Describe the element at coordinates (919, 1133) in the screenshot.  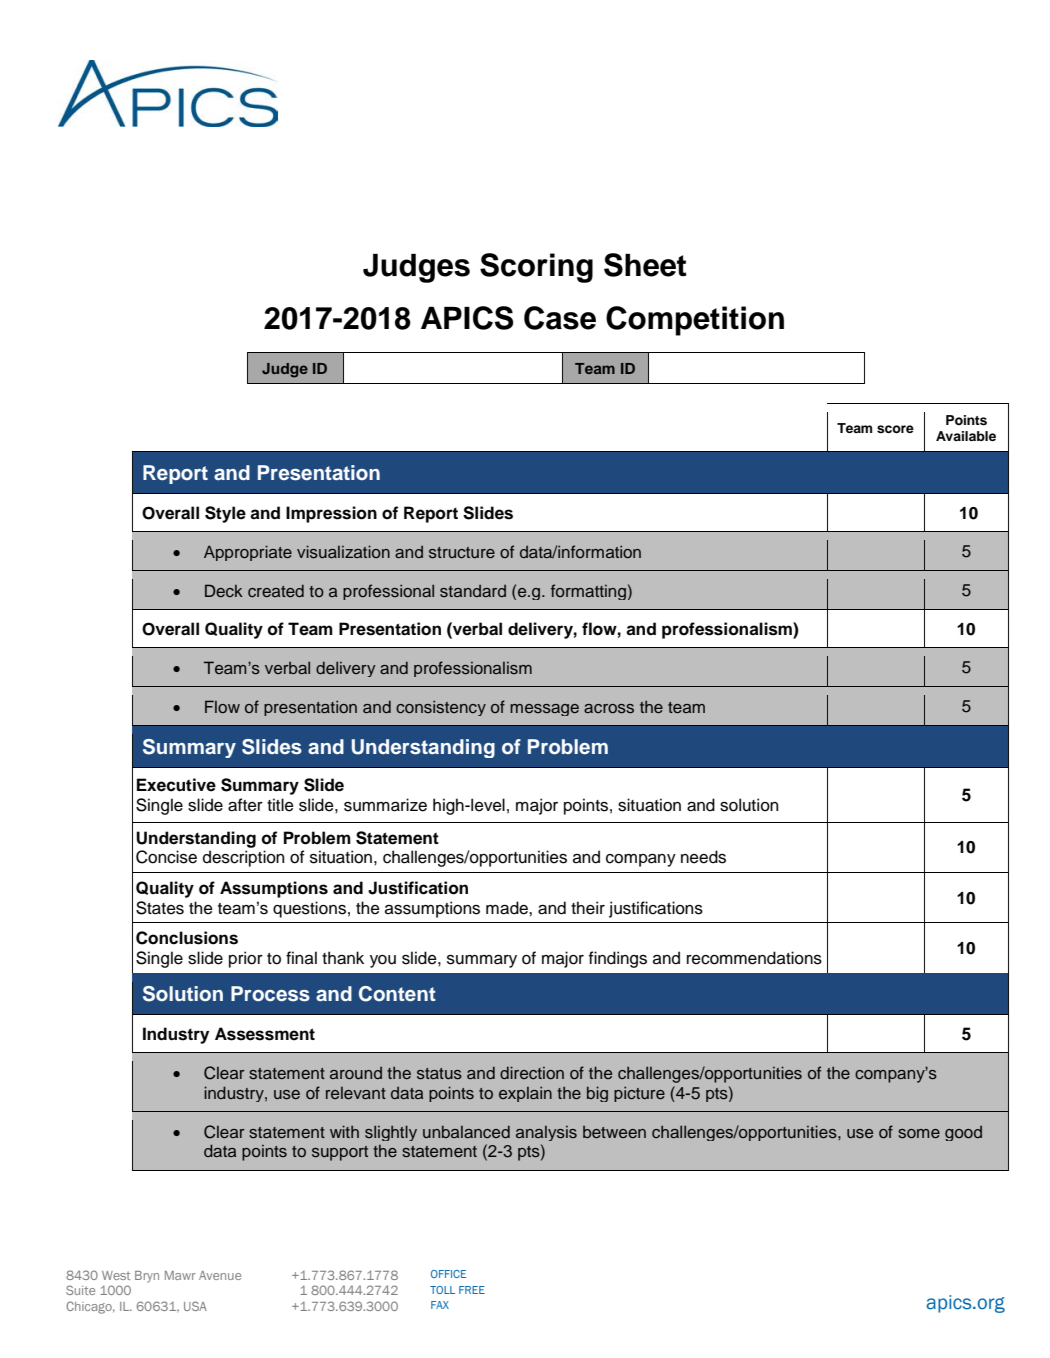
I see `some` at that location.
